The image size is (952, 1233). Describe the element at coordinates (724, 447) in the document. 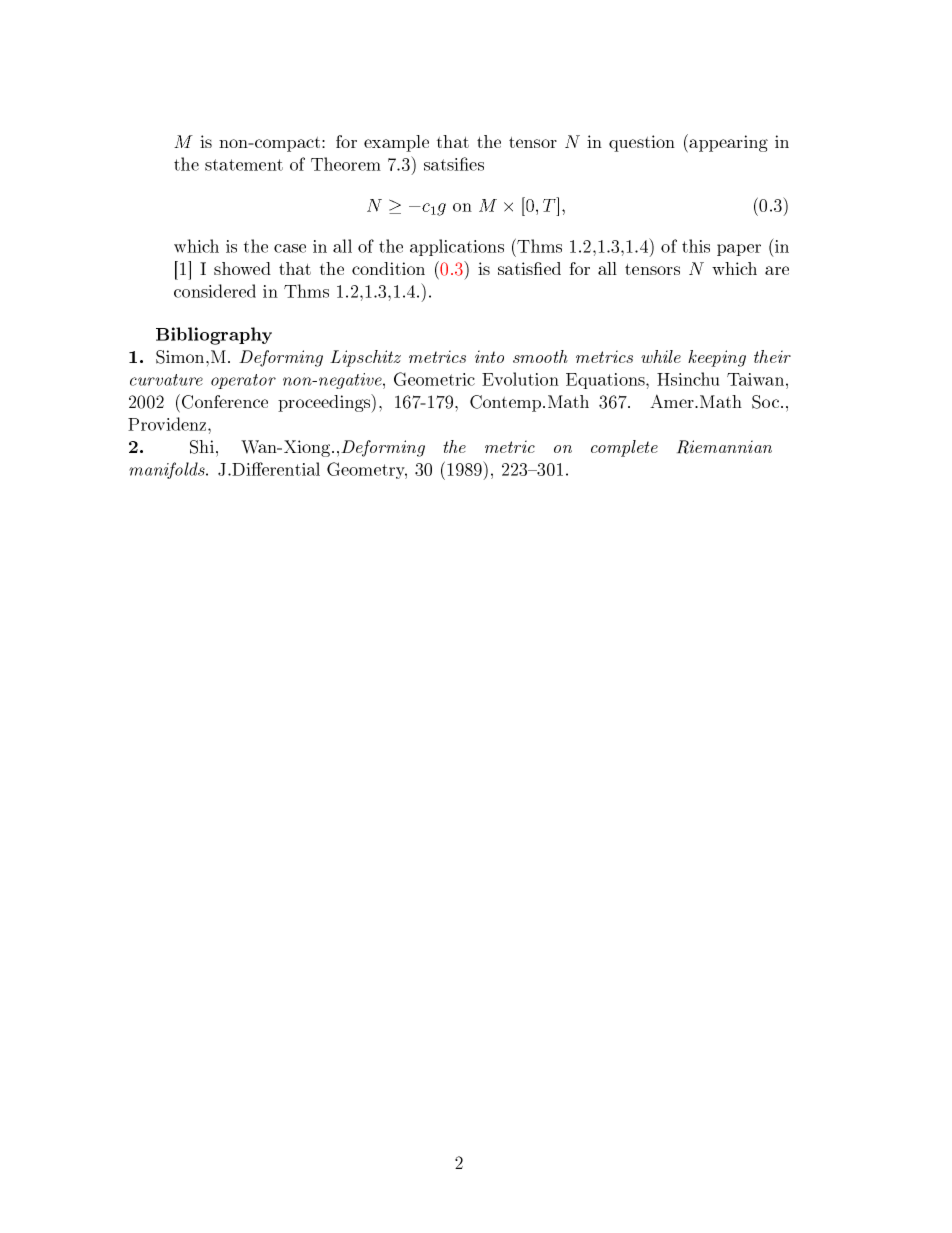

I see `Riemannian` at that location.
